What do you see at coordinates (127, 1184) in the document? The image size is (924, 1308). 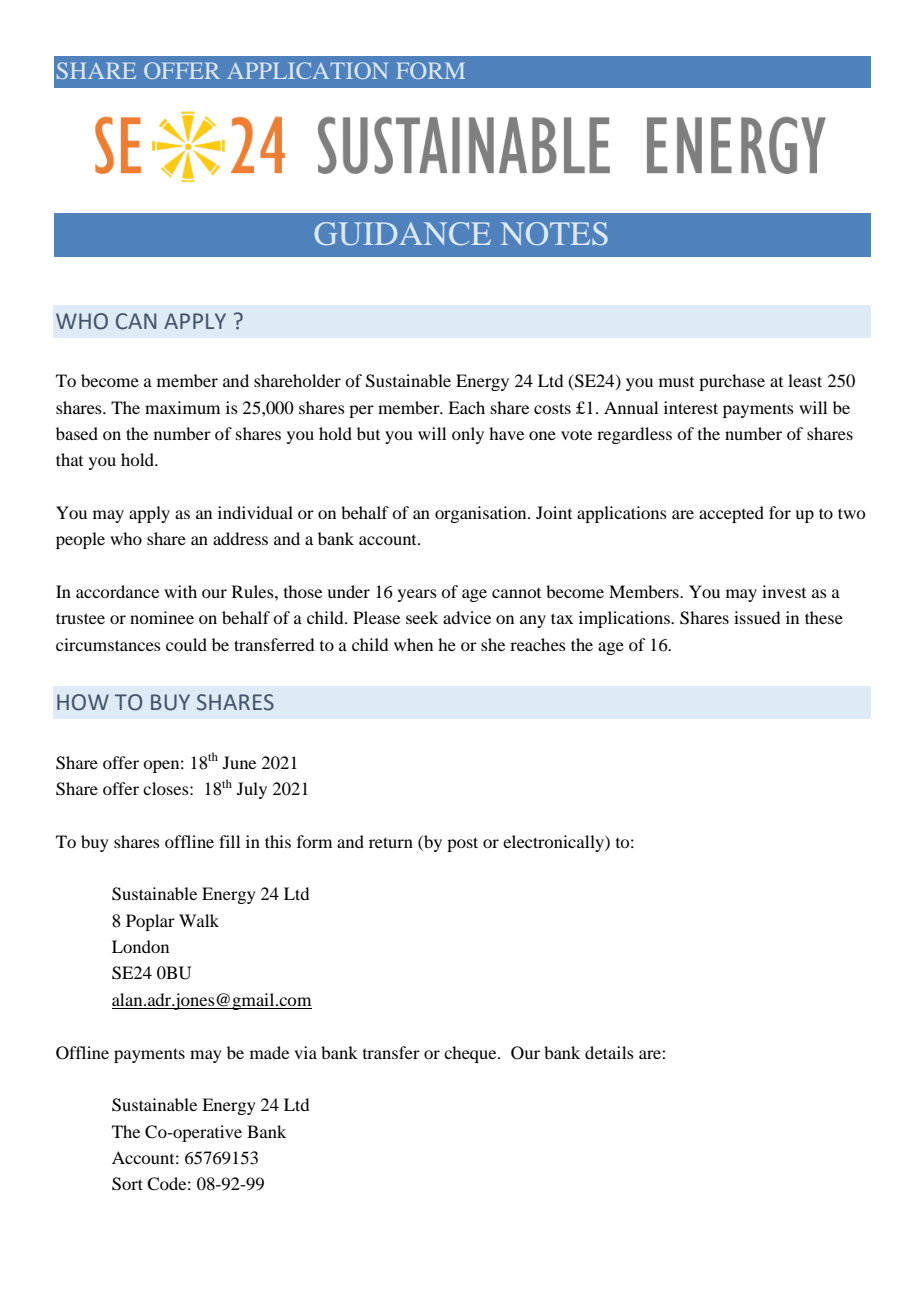 I see `Sort` at bounding box center [127, 1184].
